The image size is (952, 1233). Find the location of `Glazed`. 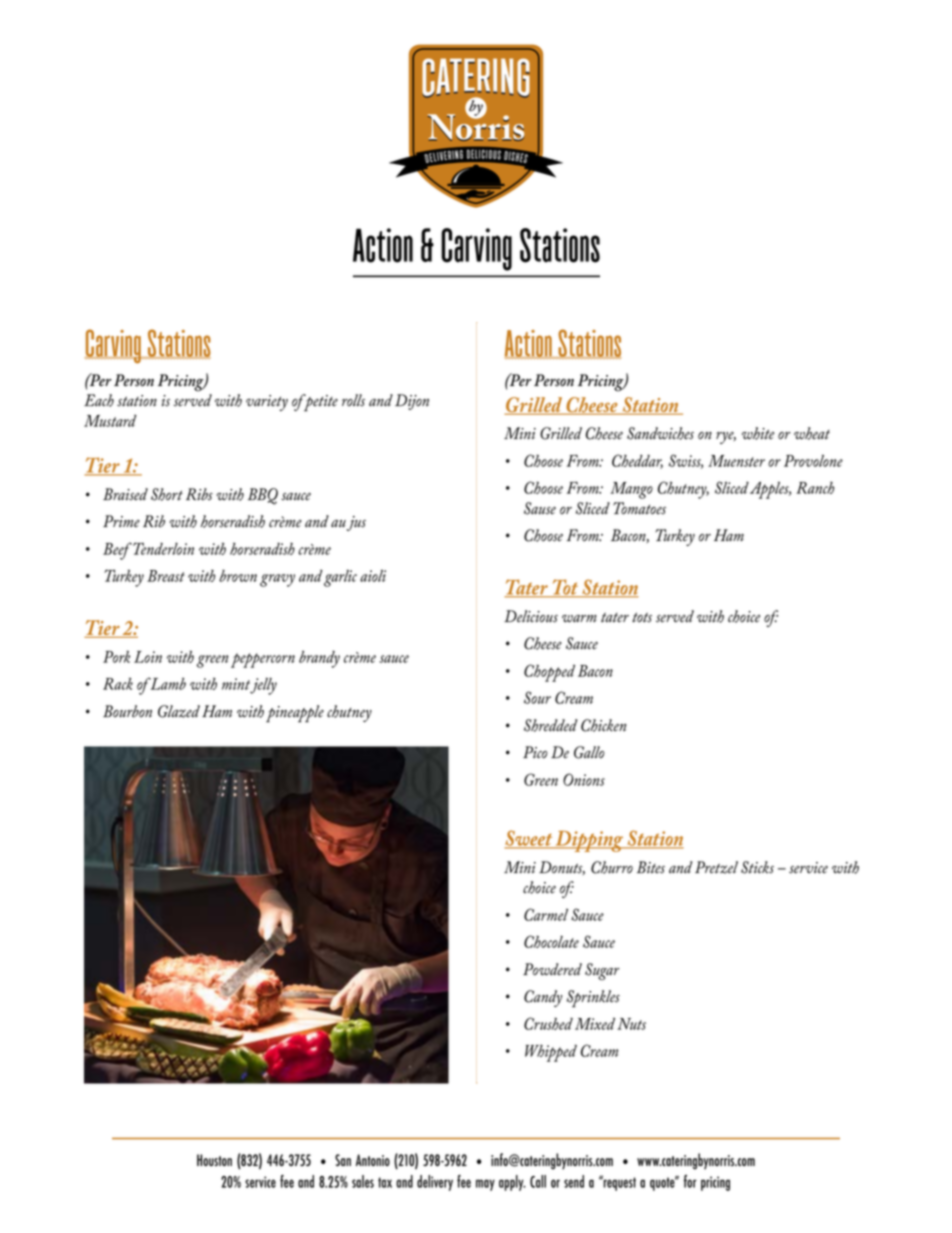

Glazed is located at coordinates (179, 711).
